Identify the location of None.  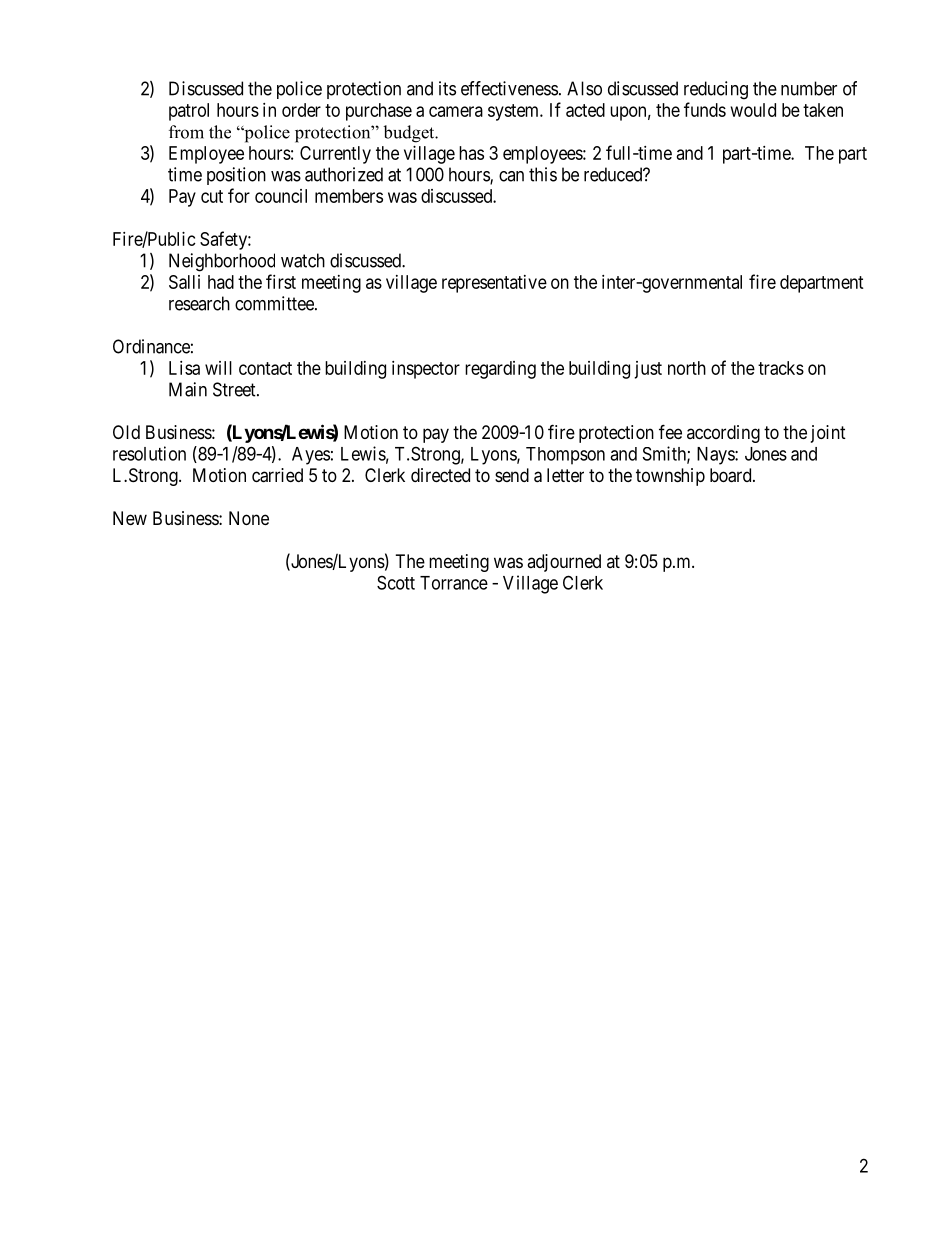
(249, 518).
